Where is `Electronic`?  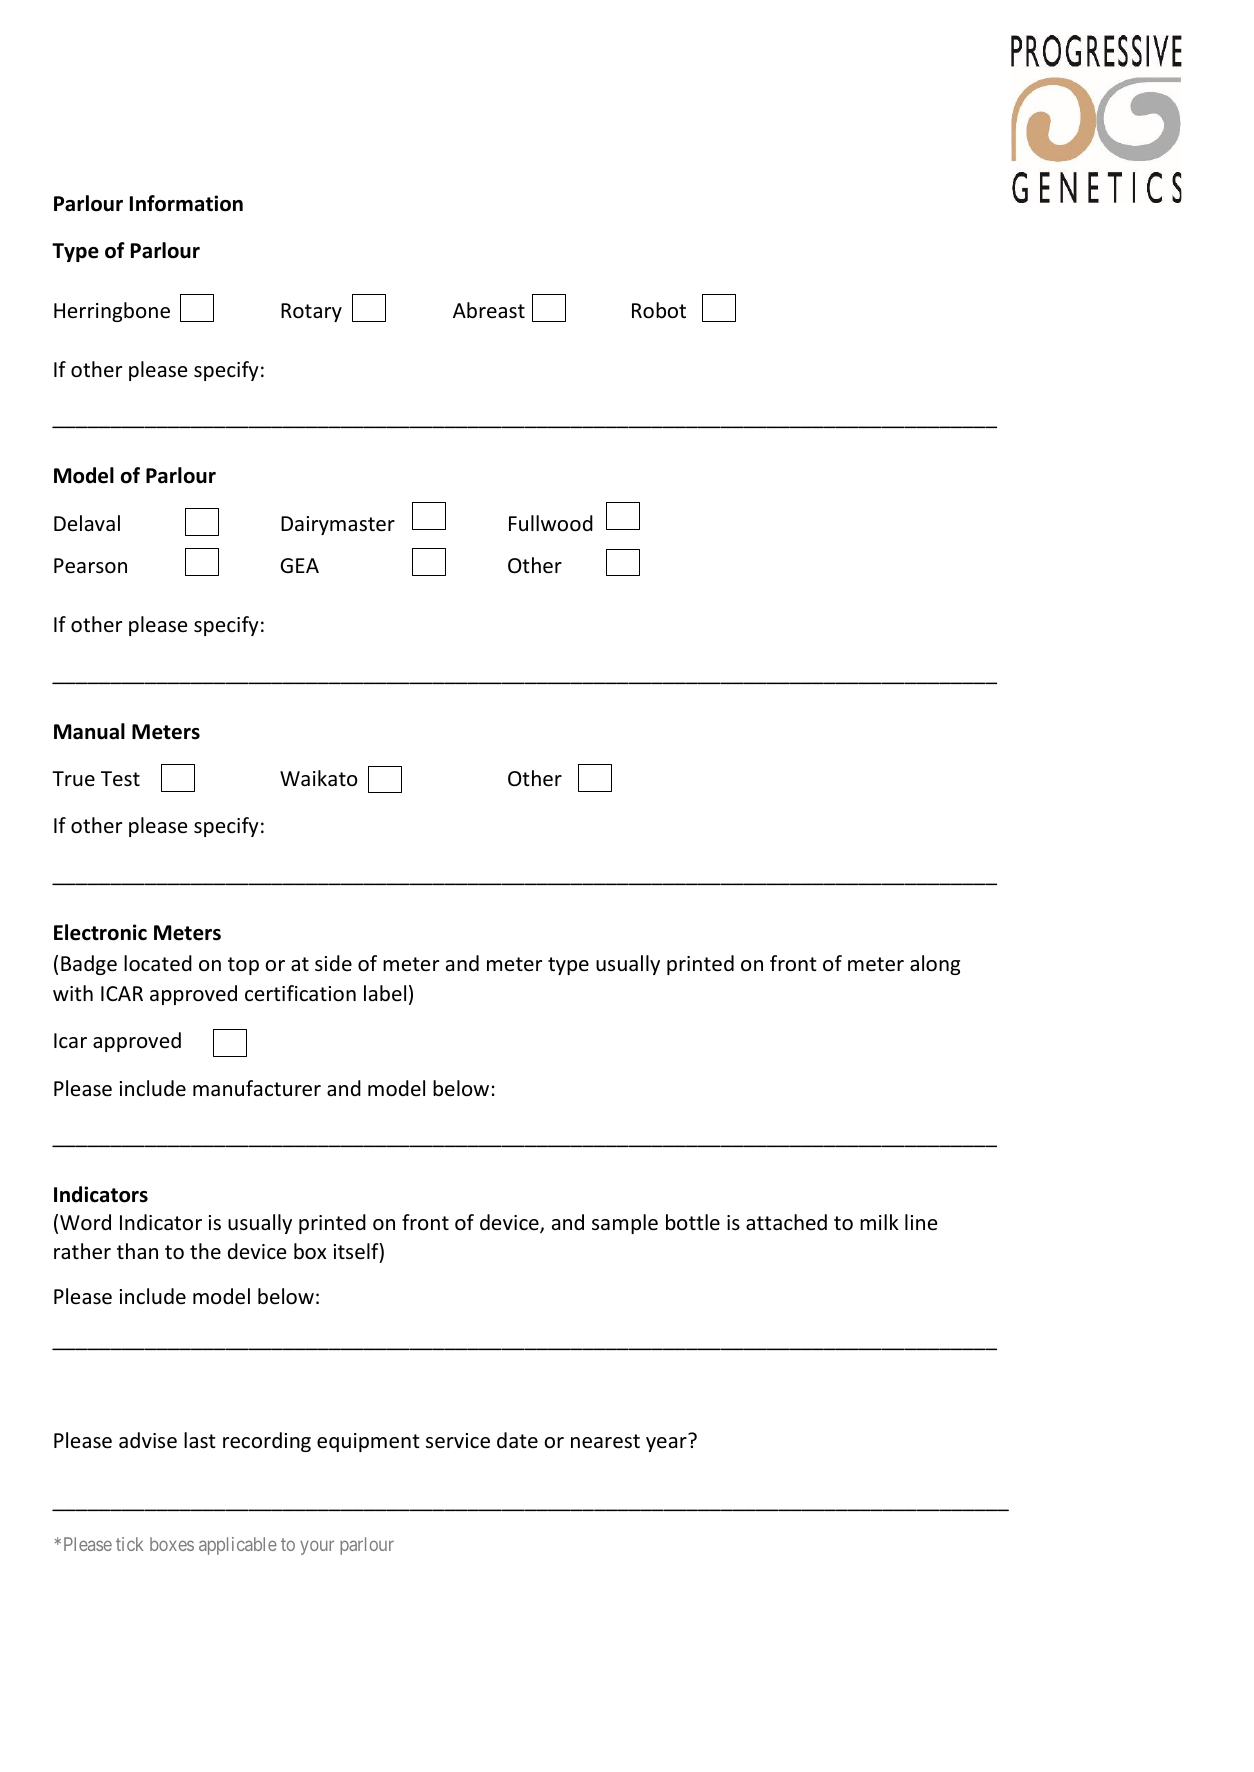 Electronic is located at coordinates (100, 932).
